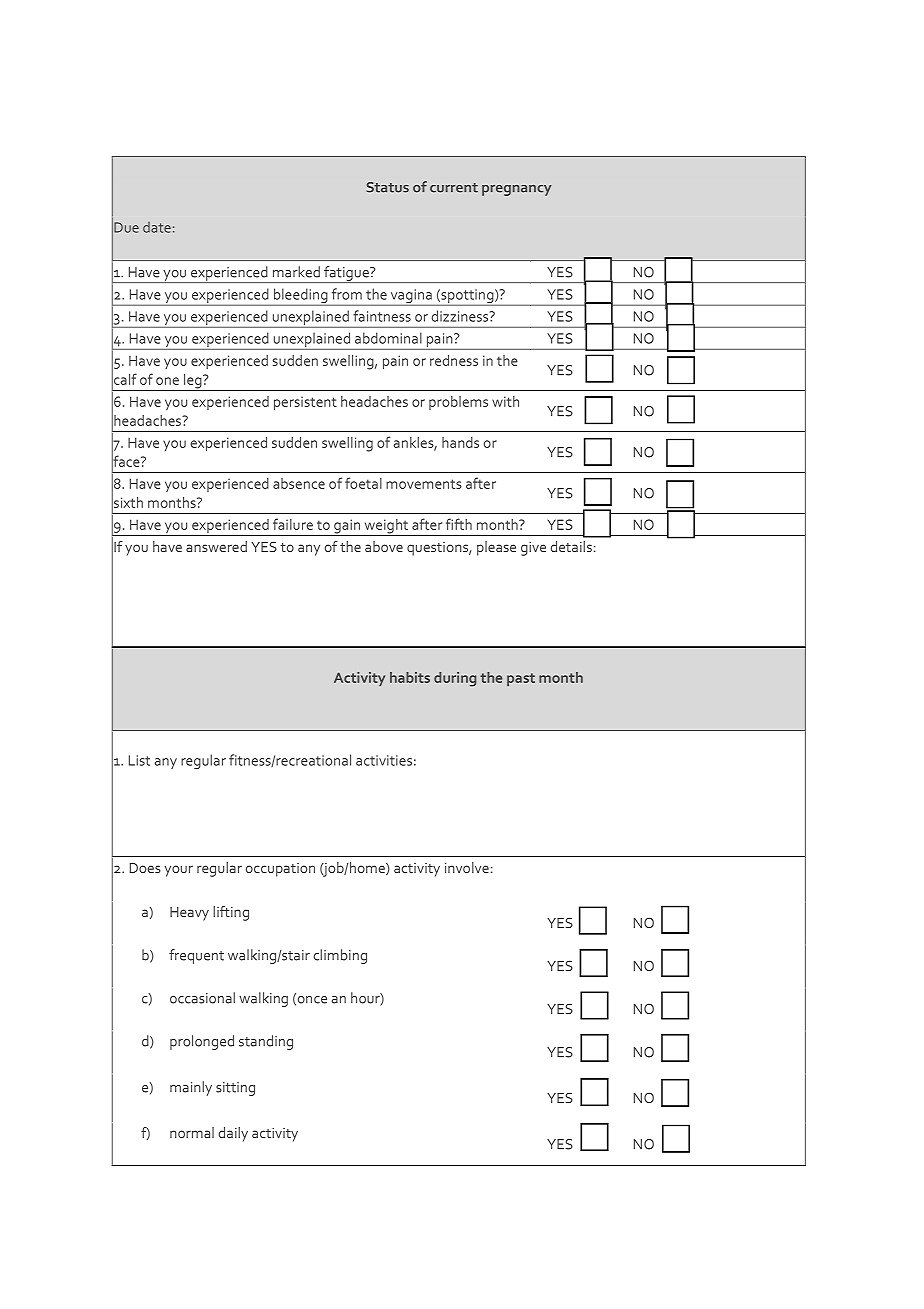  Describe the element at coordinates (521, 679) in the screenshot. I see `past` at that location.
